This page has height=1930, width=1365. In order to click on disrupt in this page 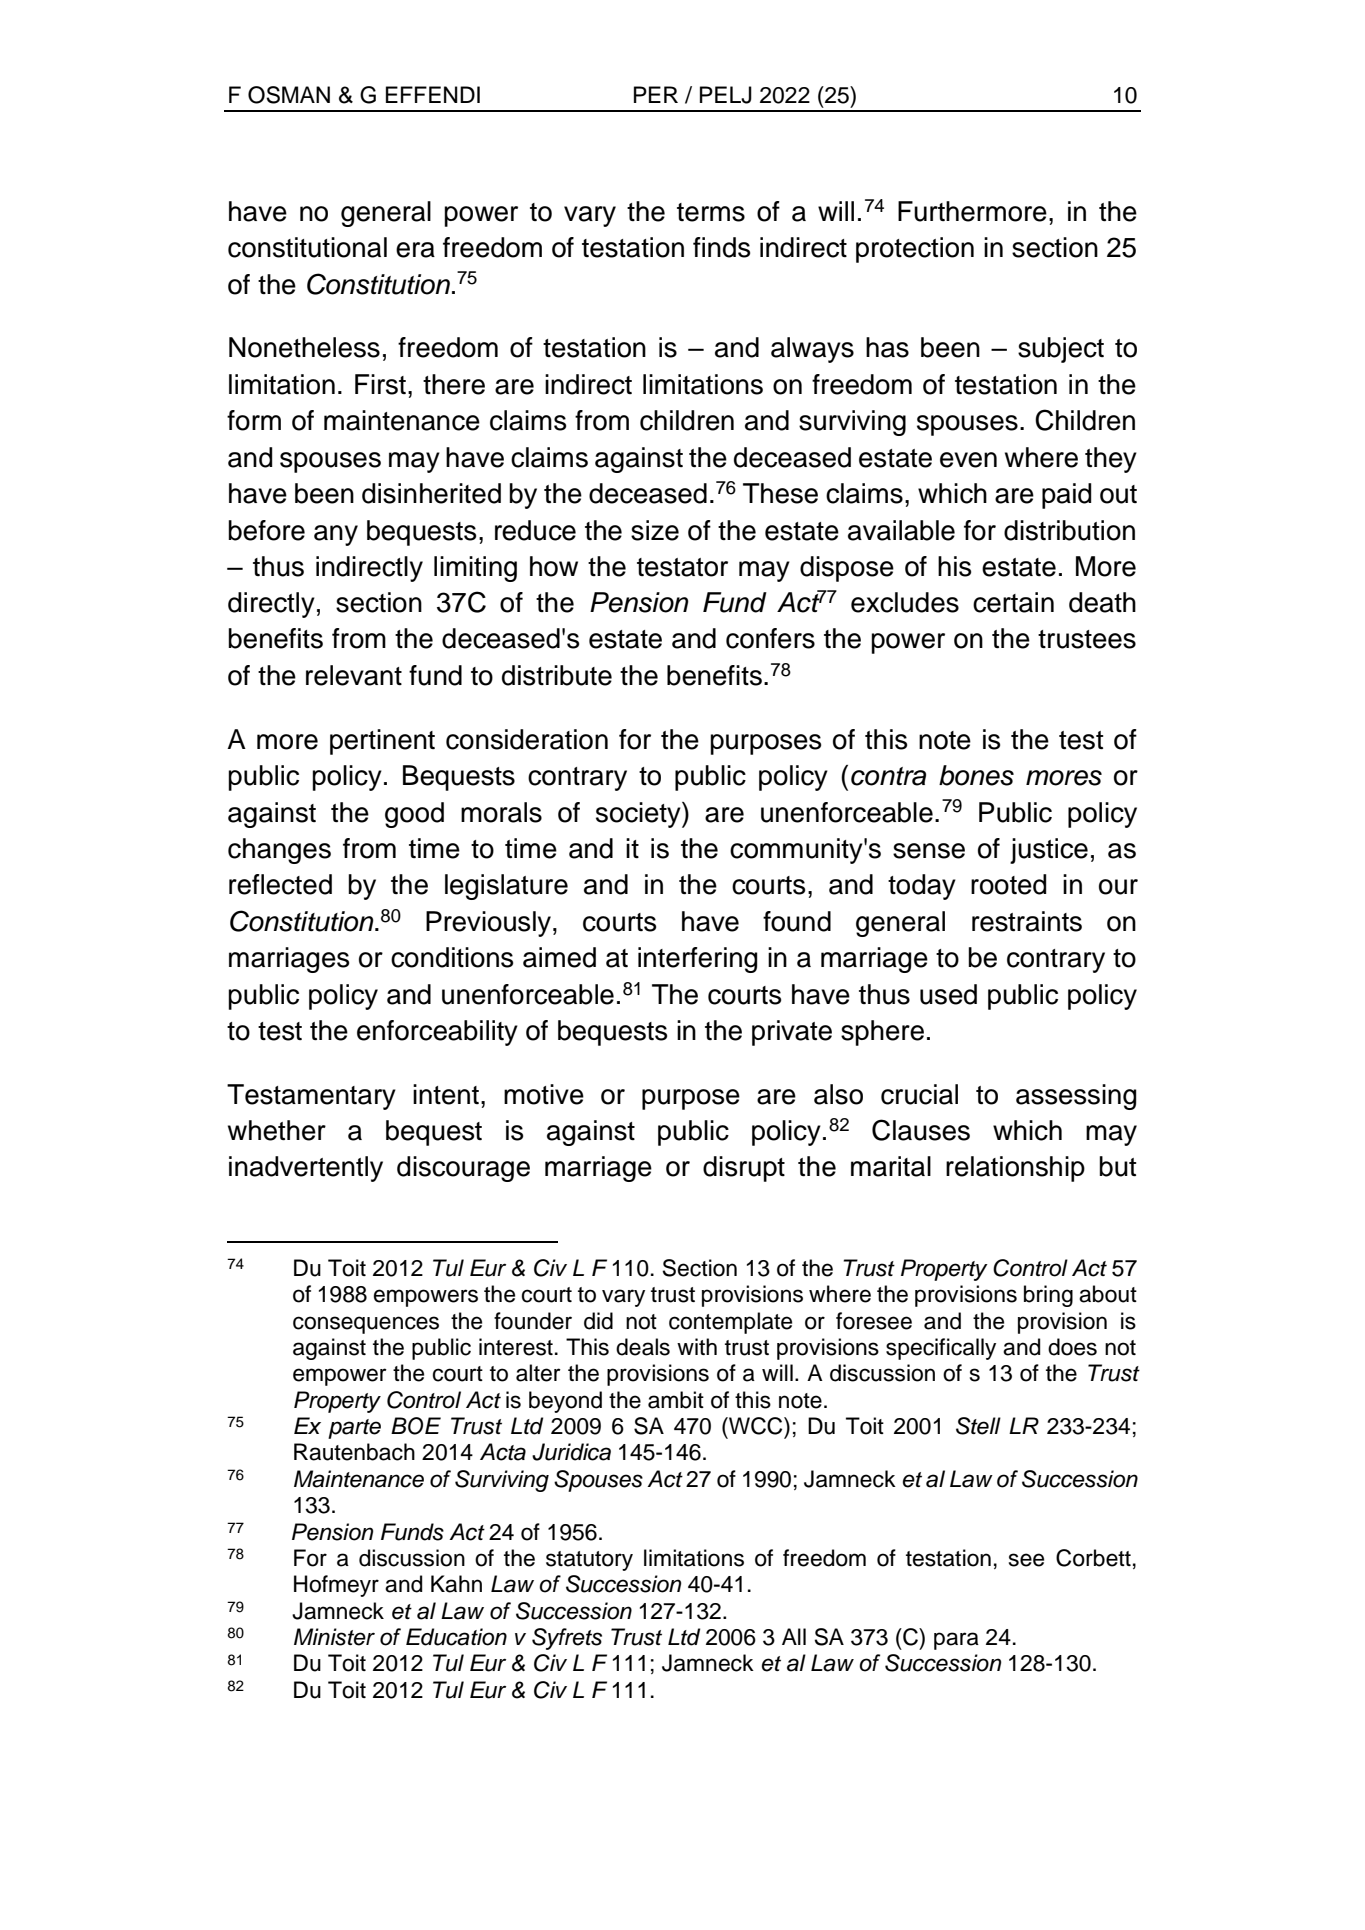, I will do `click(744, 1169)`.
